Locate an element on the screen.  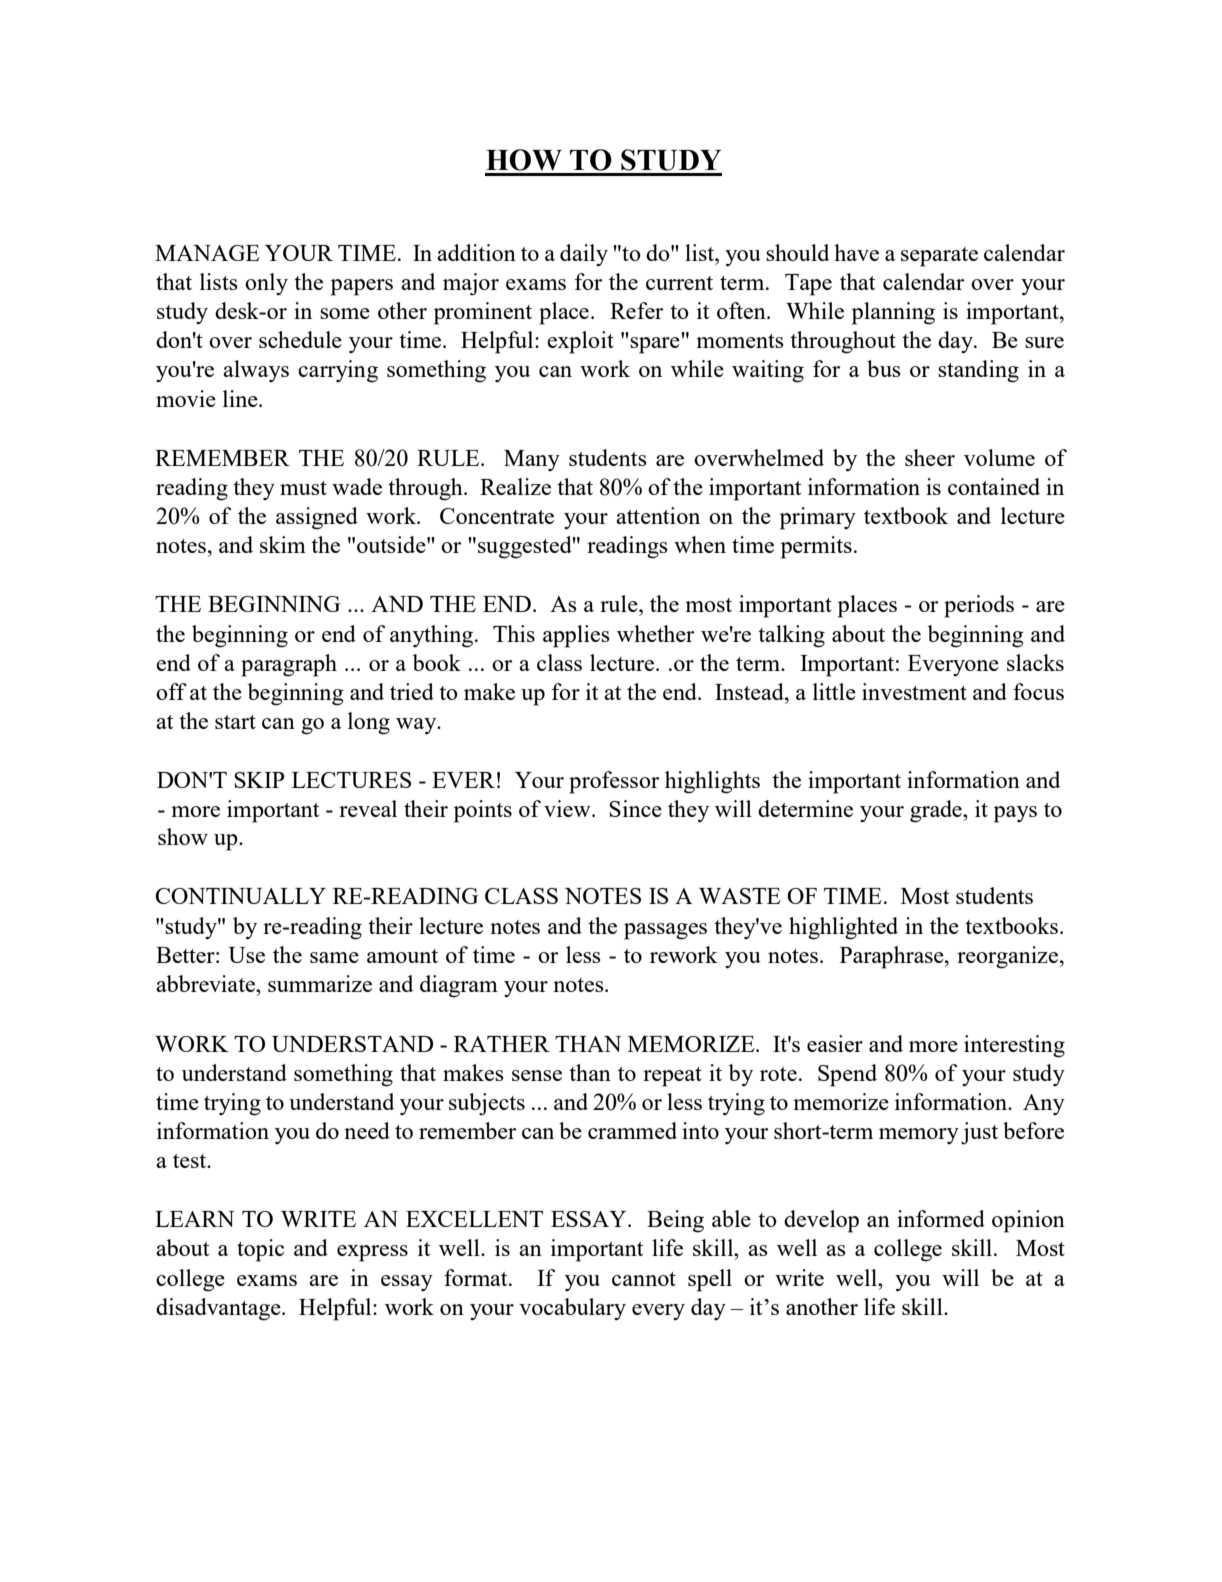
topic is located at coordinates (260, 1250).
